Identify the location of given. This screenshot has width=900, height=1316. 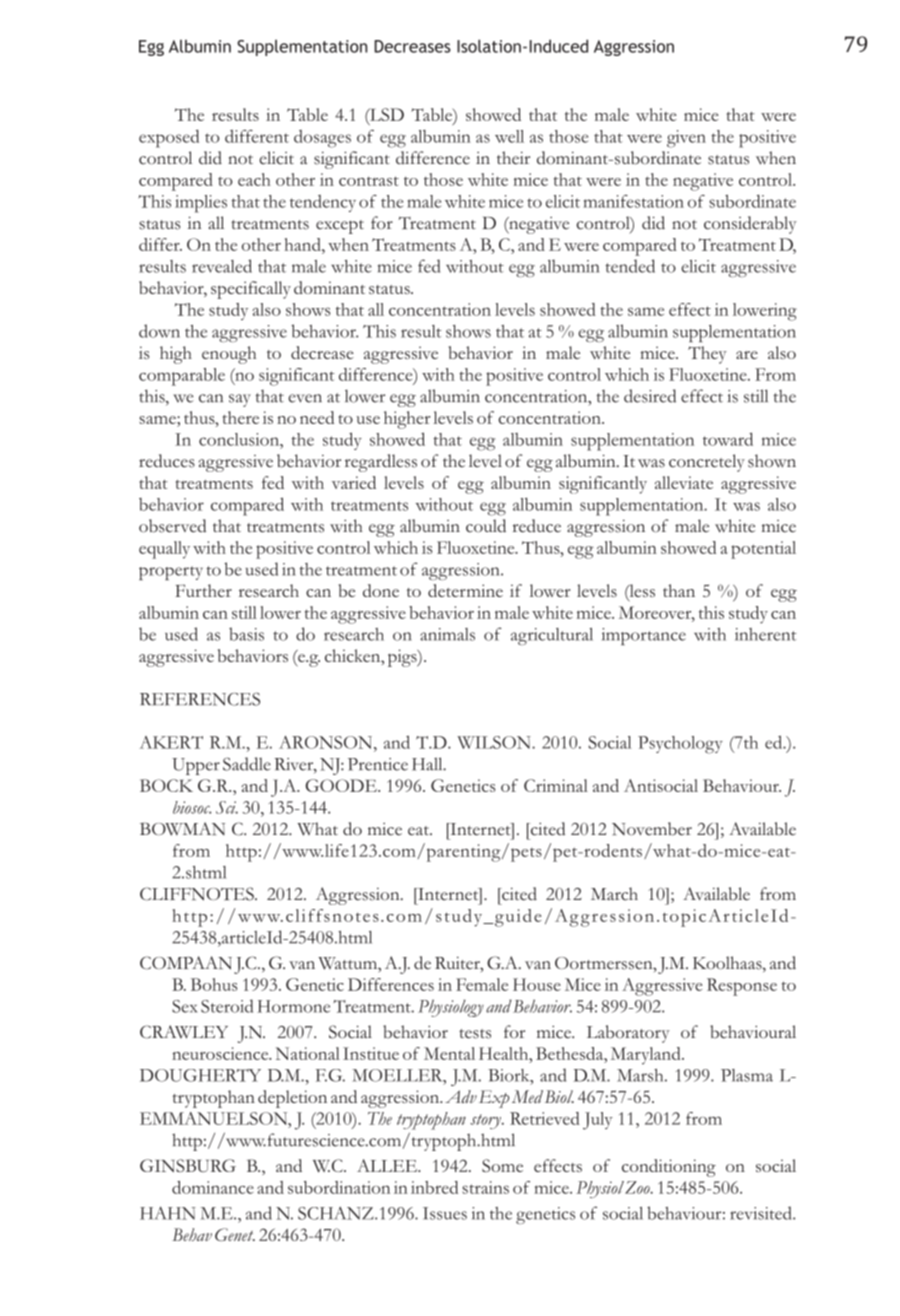
(686, 139).
